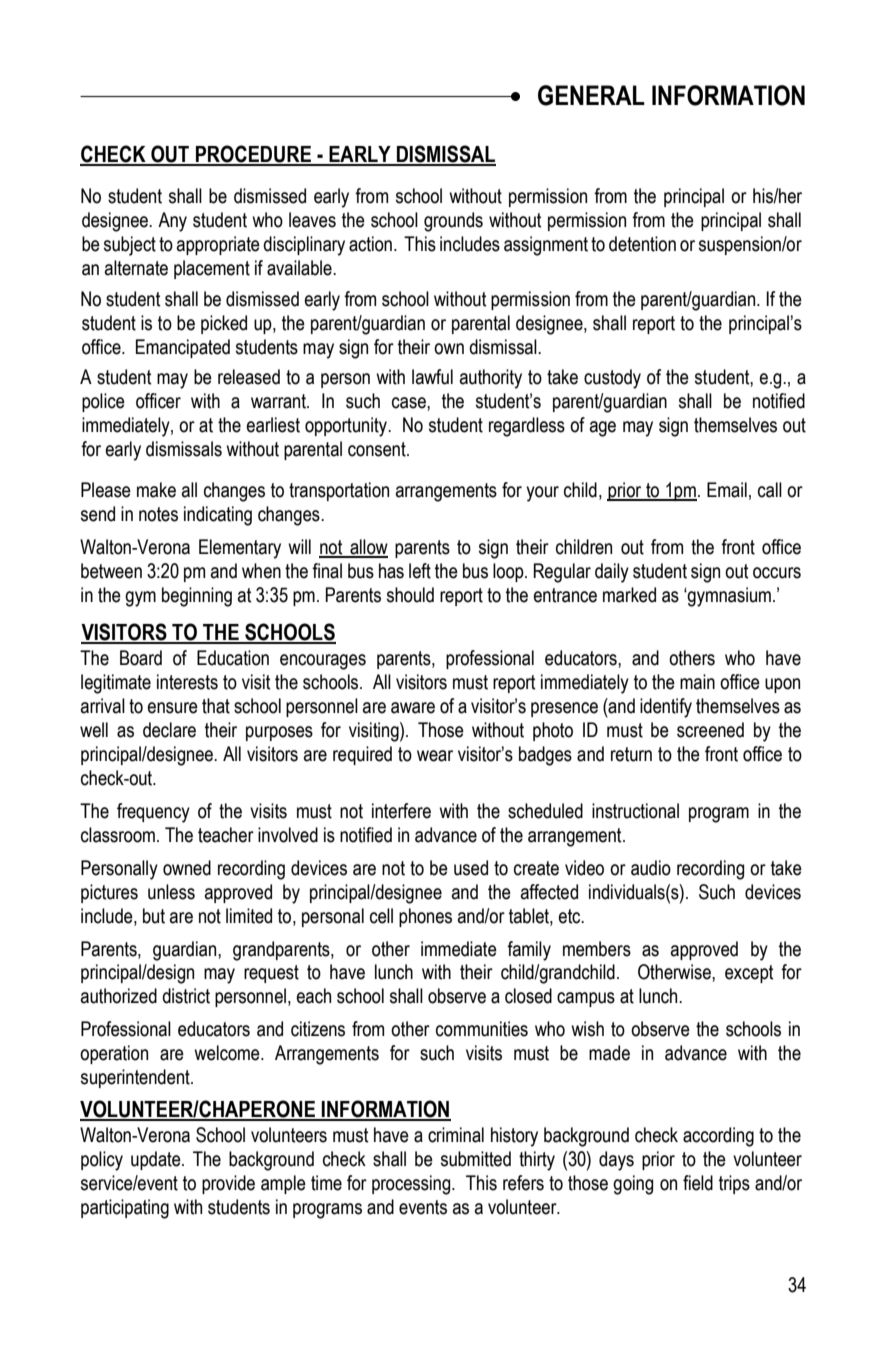 The height and width of the image is (1372, 887). What do you see at coordinates (157, 1160) in the image?
I see `update` at bounding box center [157, 1160].
